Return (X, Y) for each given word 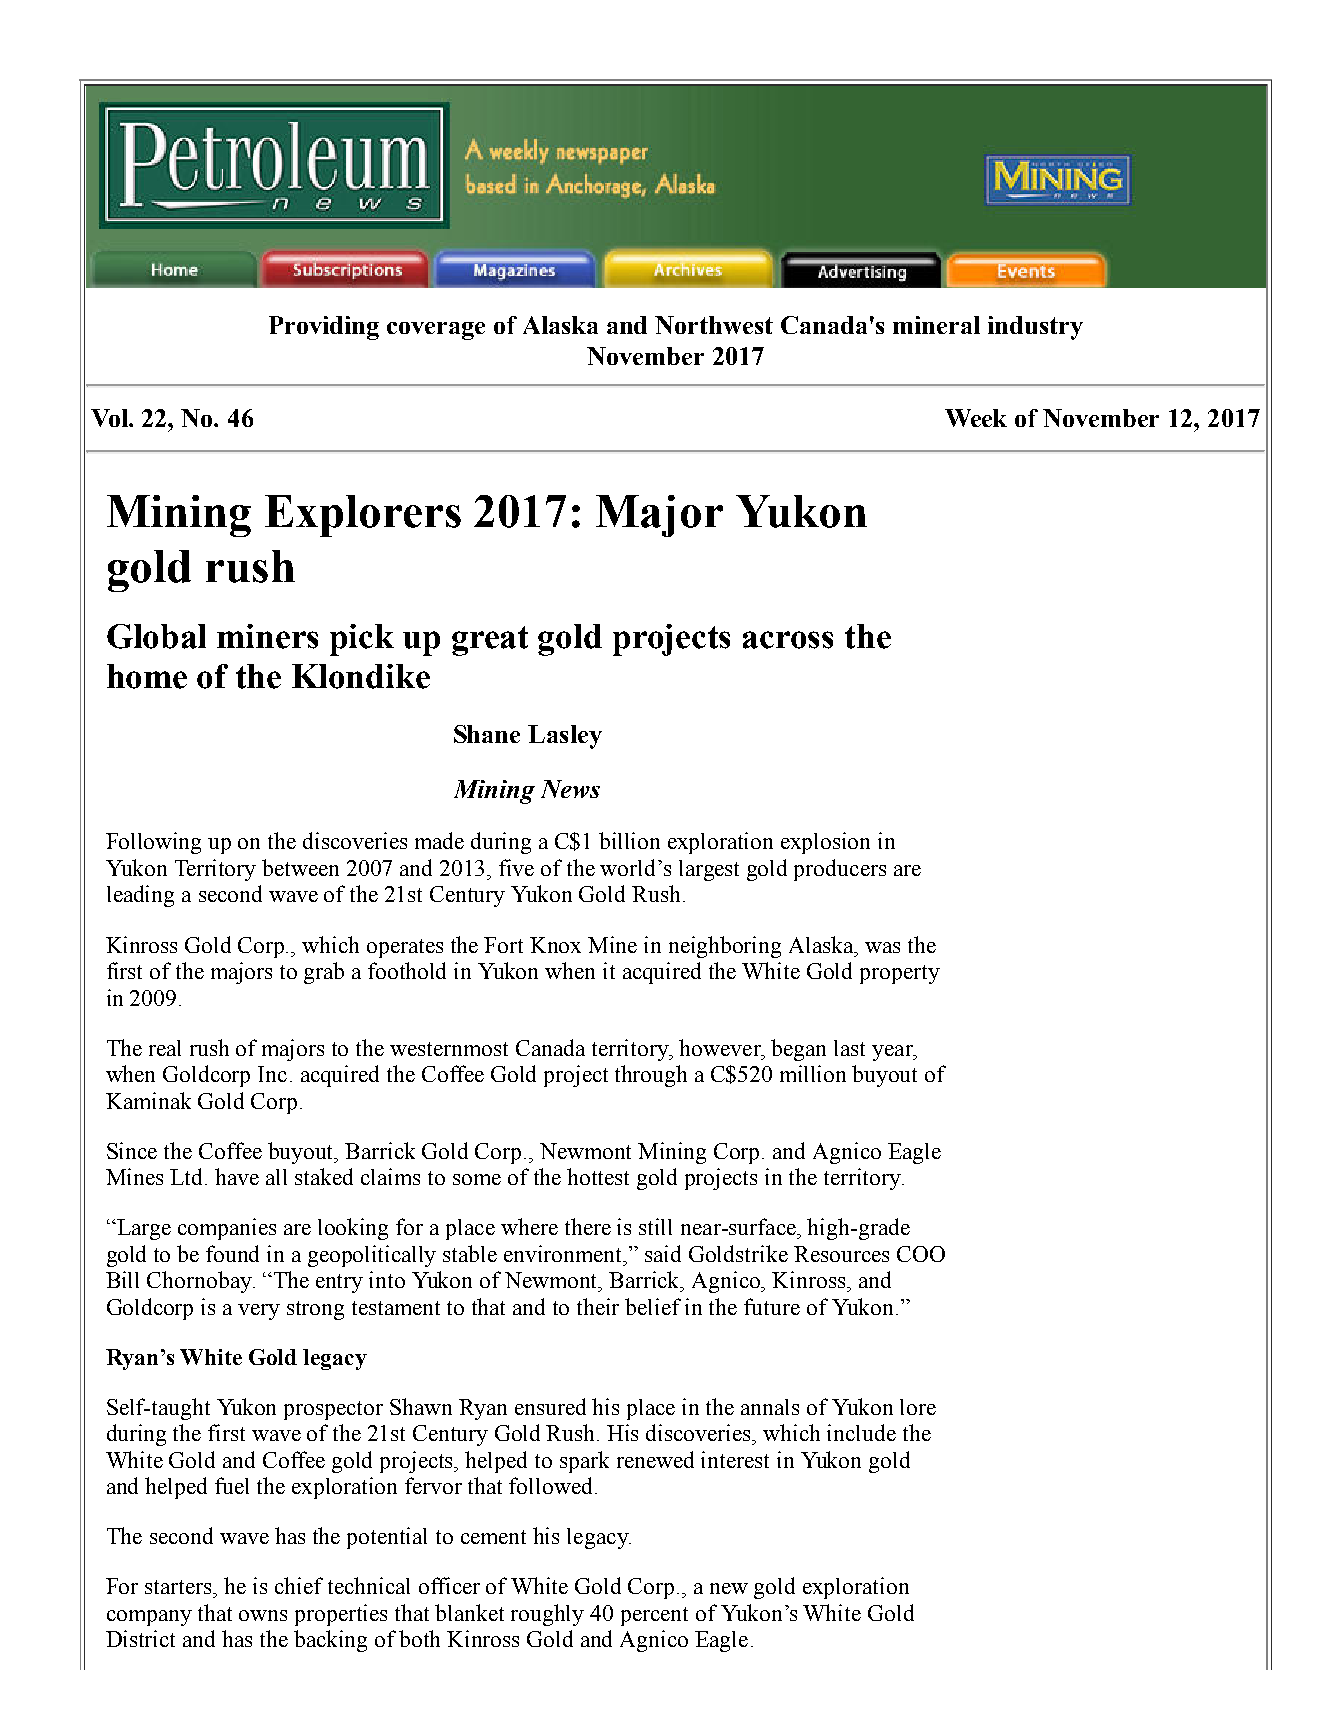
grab (324, 973)
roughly (547, 1615)
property (900, 974)
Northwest (714, 325)
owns (263, 1615)
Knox (555, 945)
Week (976, 418)
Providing (324, 328)
